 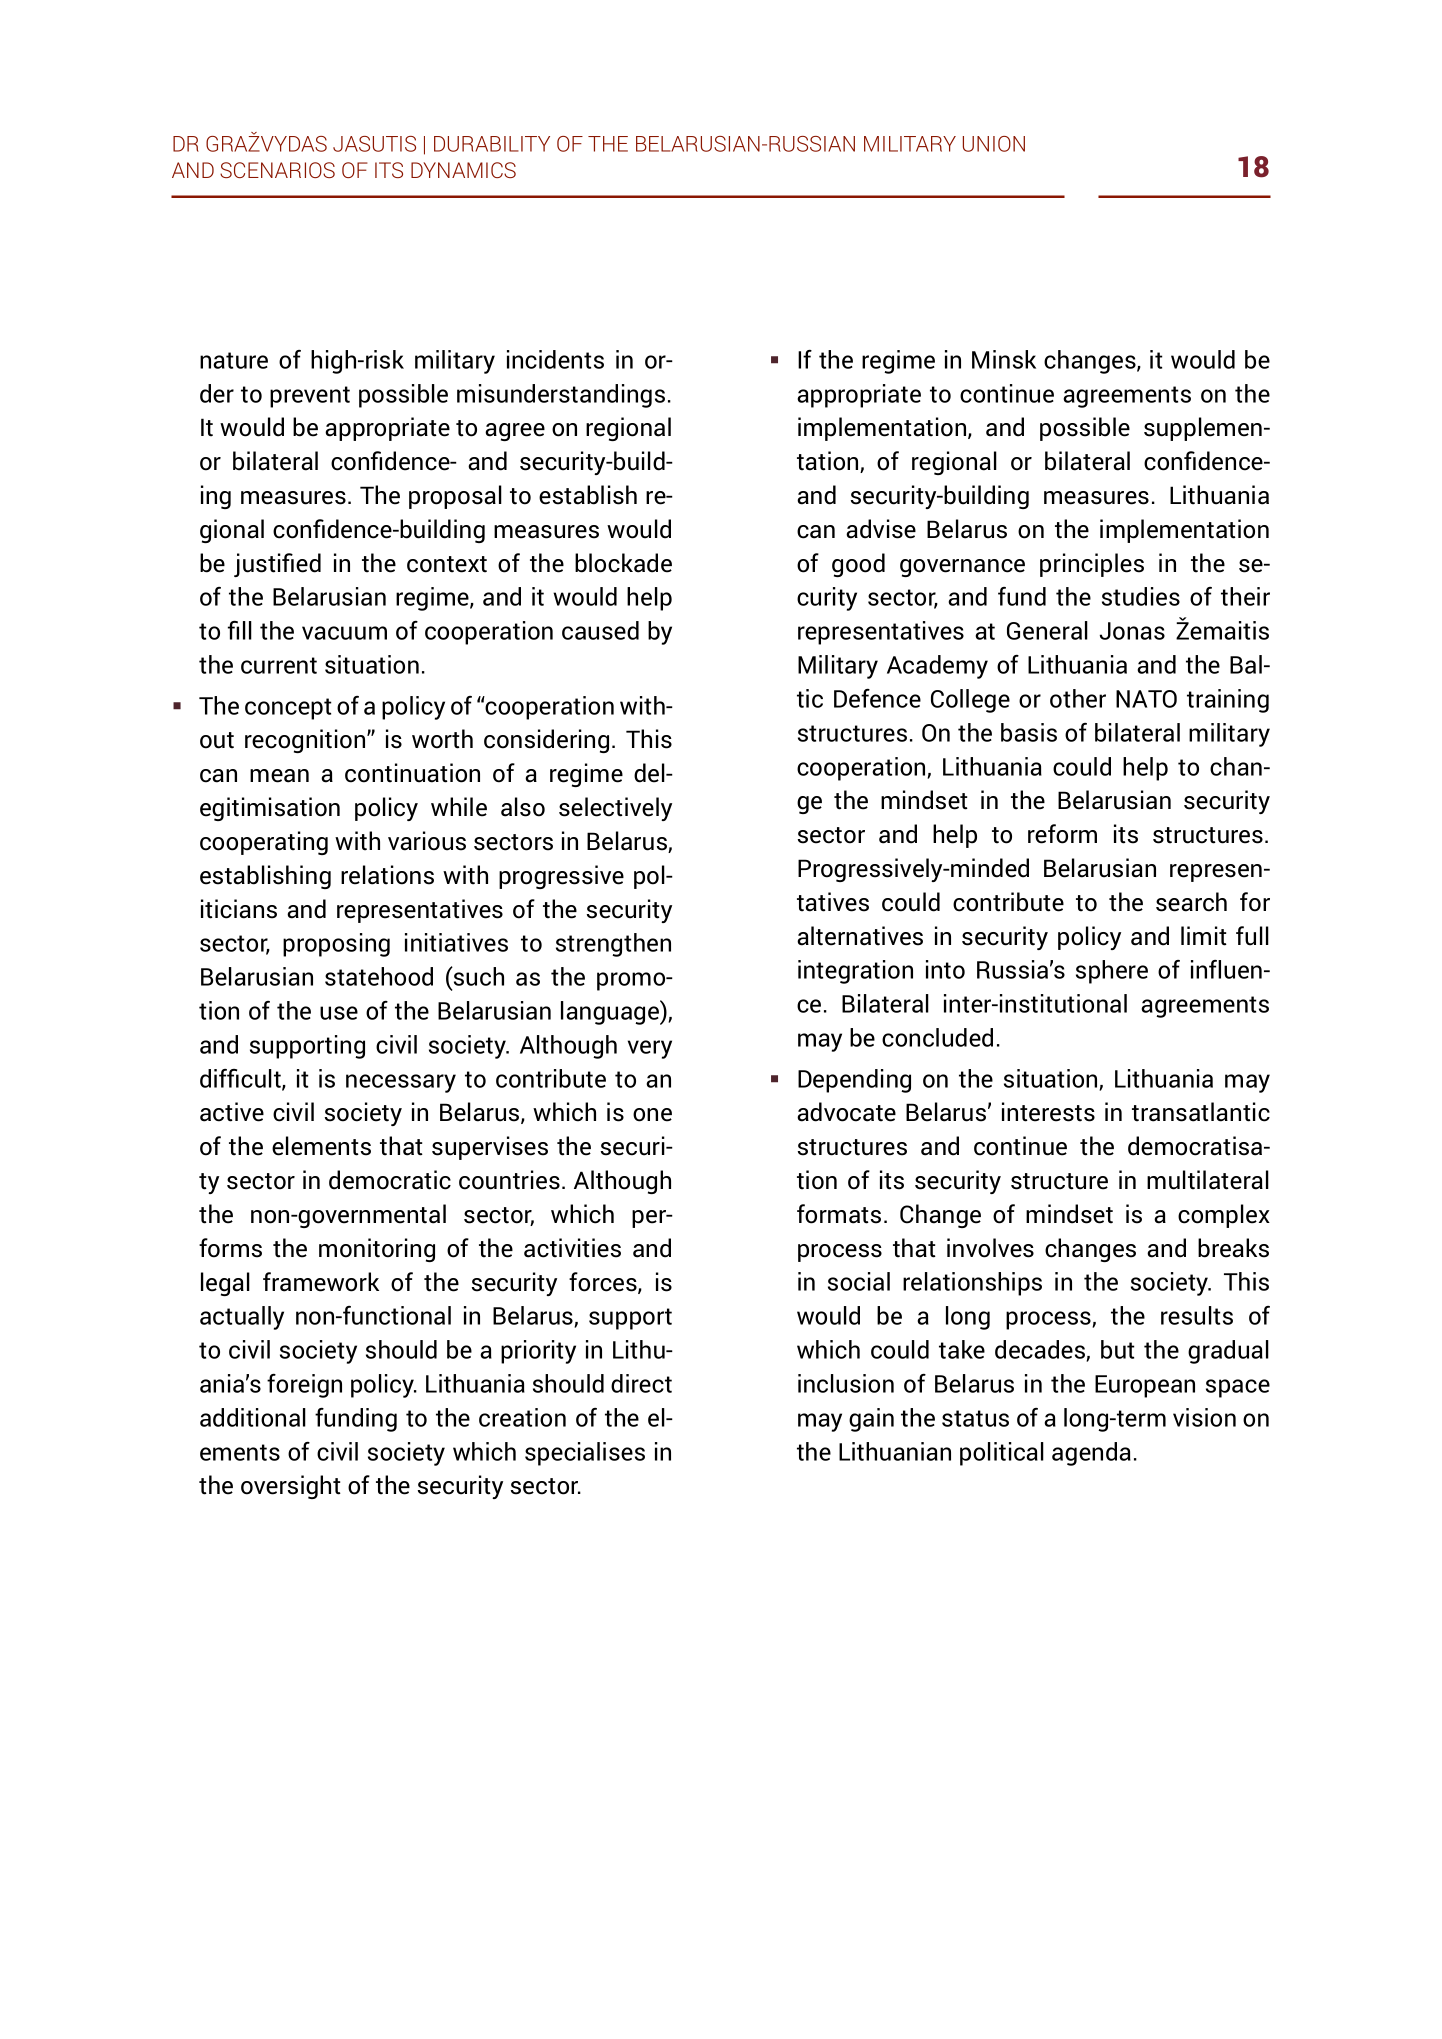 I want to click on statehood, so click(x=379, y=976).
